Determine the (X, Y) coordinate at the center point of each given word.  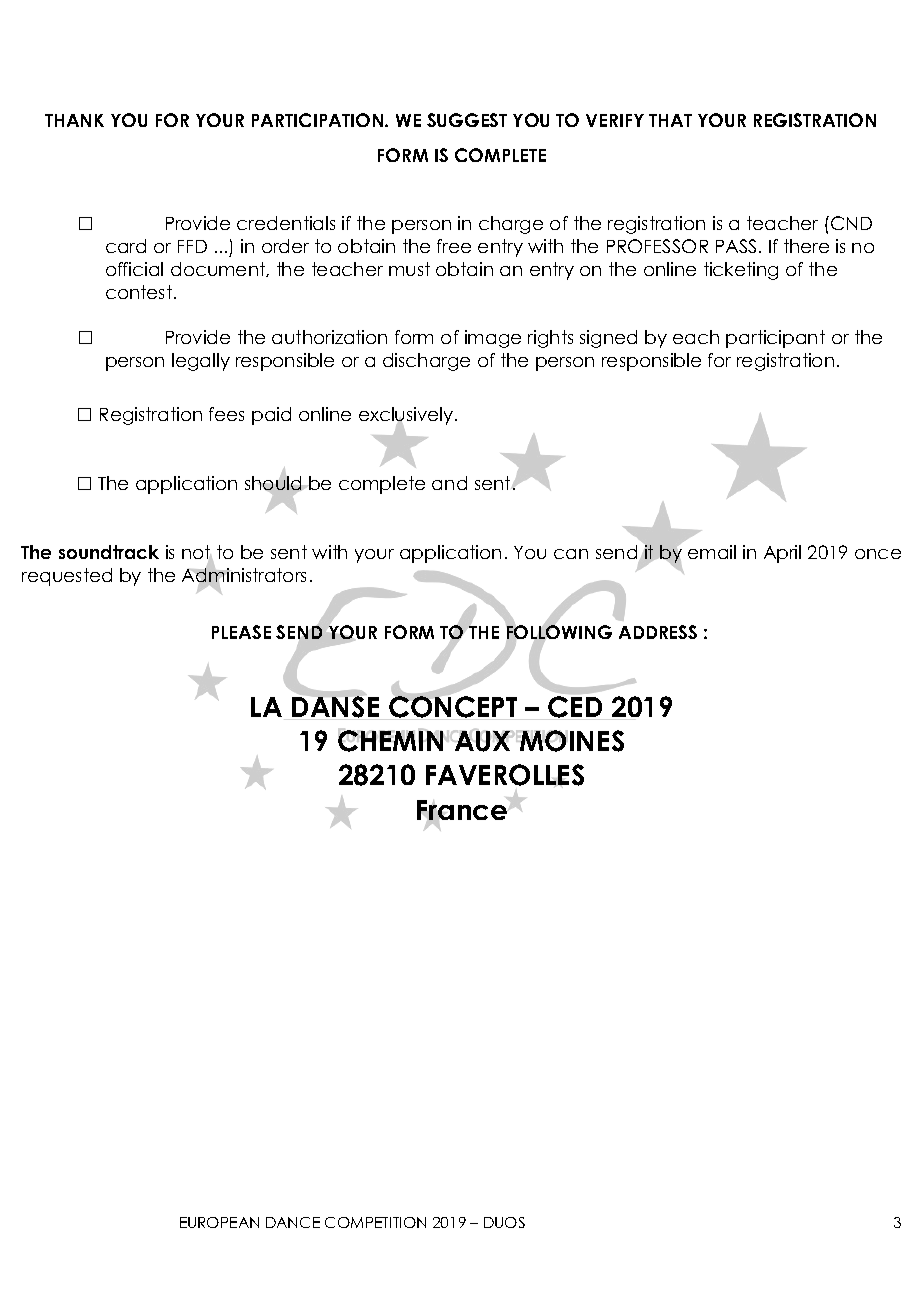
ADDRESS (658, 632)
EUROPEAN (219, 1222)
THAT (670, 120)
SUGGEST (467, 120)
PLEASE (241, 632)
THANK (74, 120)
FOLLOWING (559, 632)
